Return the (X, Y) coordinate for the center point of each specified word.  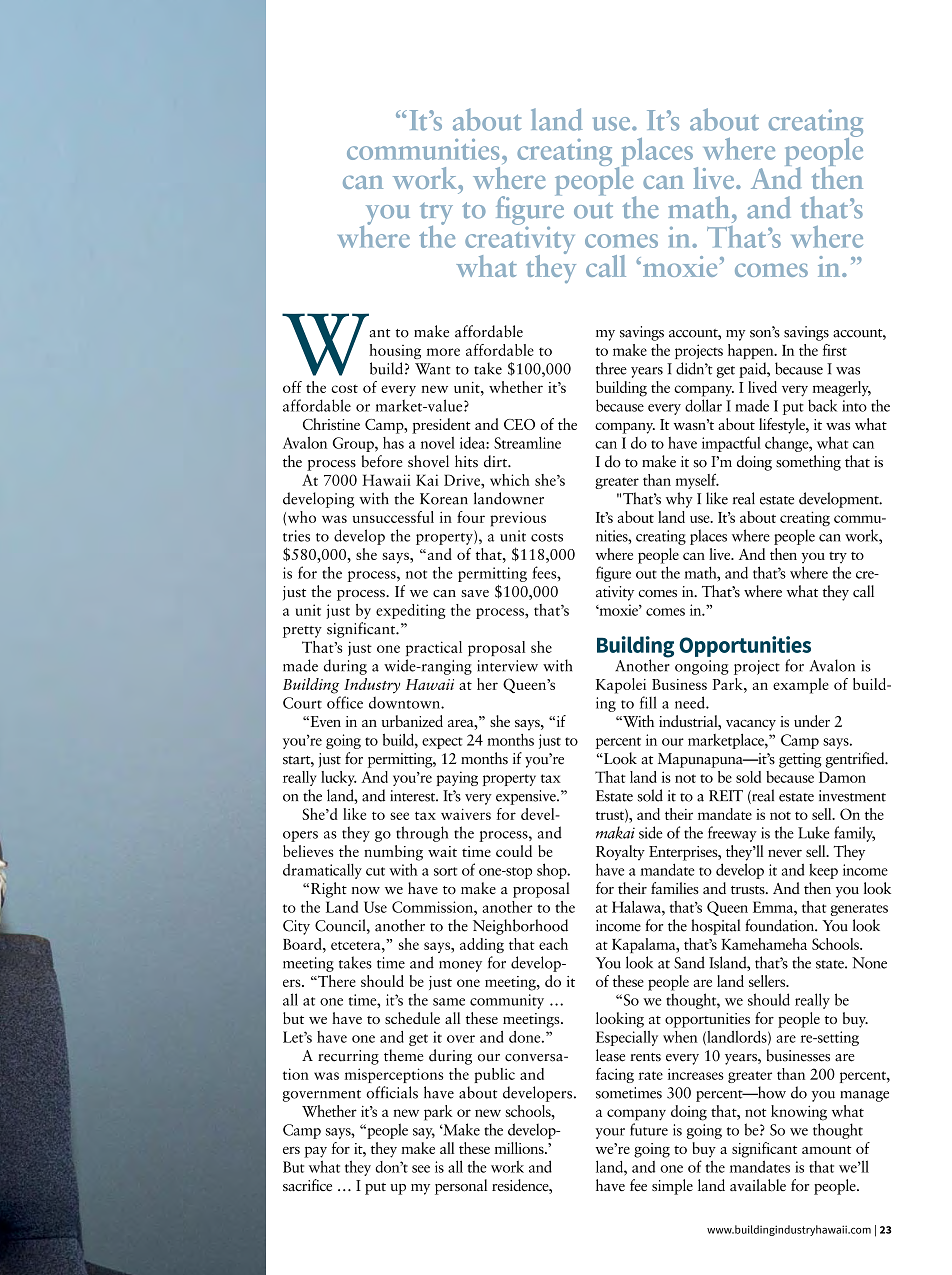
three (611, 368)
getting (800, 760)
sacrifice (307, 1185)
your (610, 1133)
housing (395, 351)
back (822, 405)
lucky (339, 778)
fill (648, 702)
